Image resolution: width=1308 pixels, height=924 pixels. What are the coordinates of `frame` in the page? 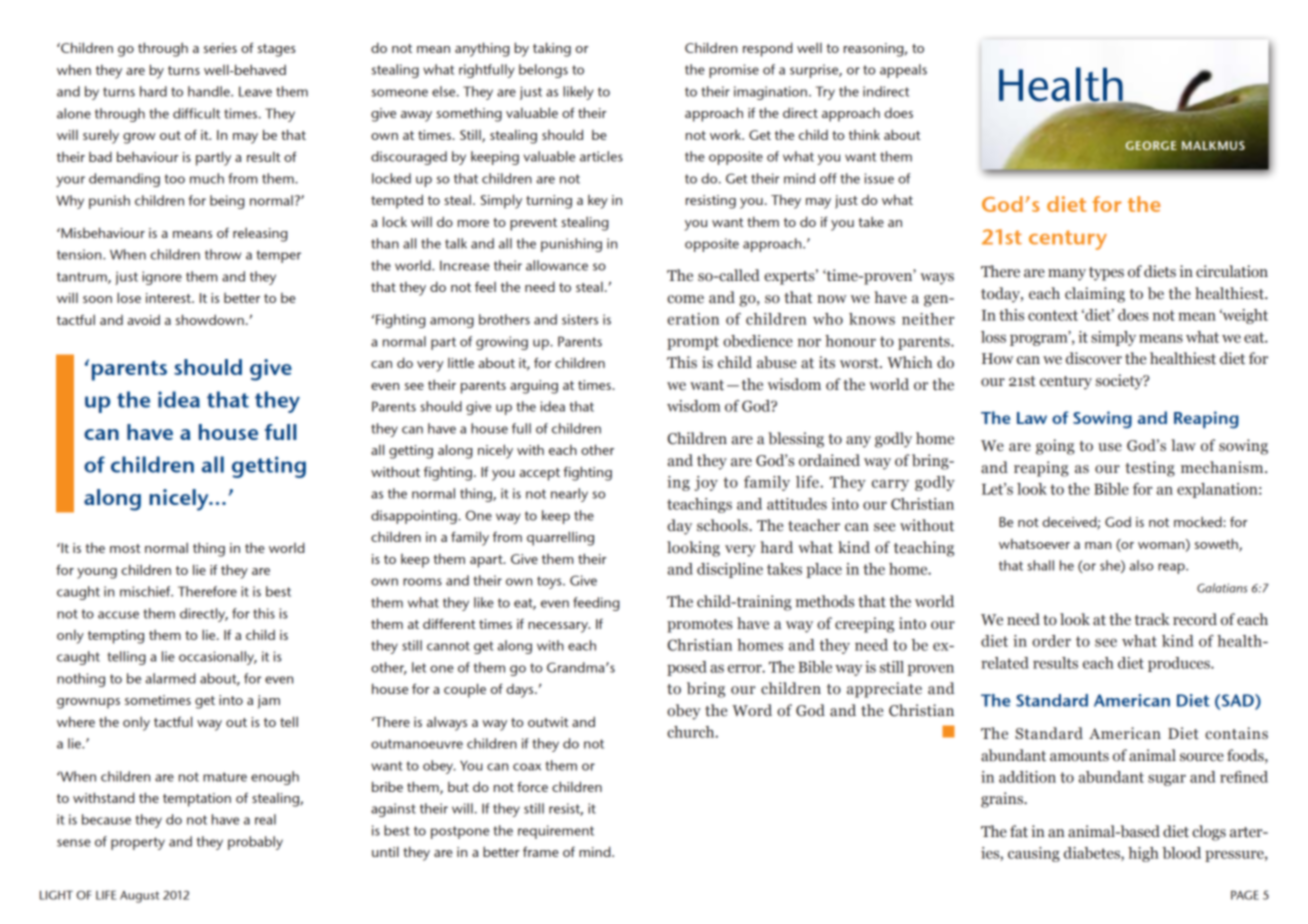 It's located at (541, 852).
